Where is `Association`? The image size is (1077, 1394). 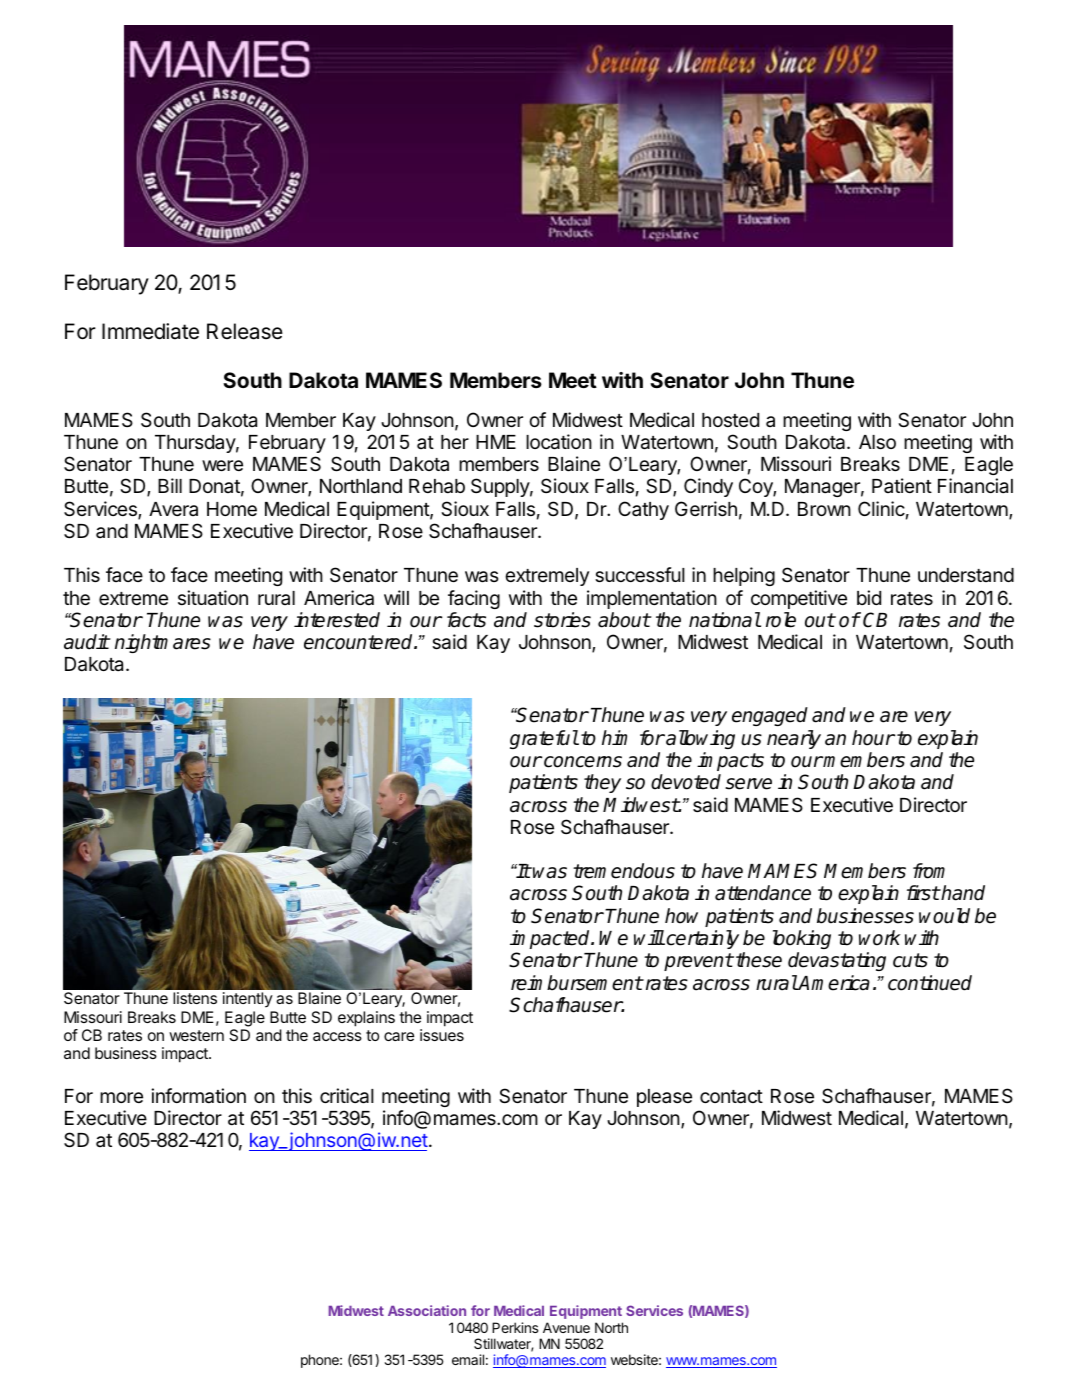 Association is located at coordinates (427, 1310).
